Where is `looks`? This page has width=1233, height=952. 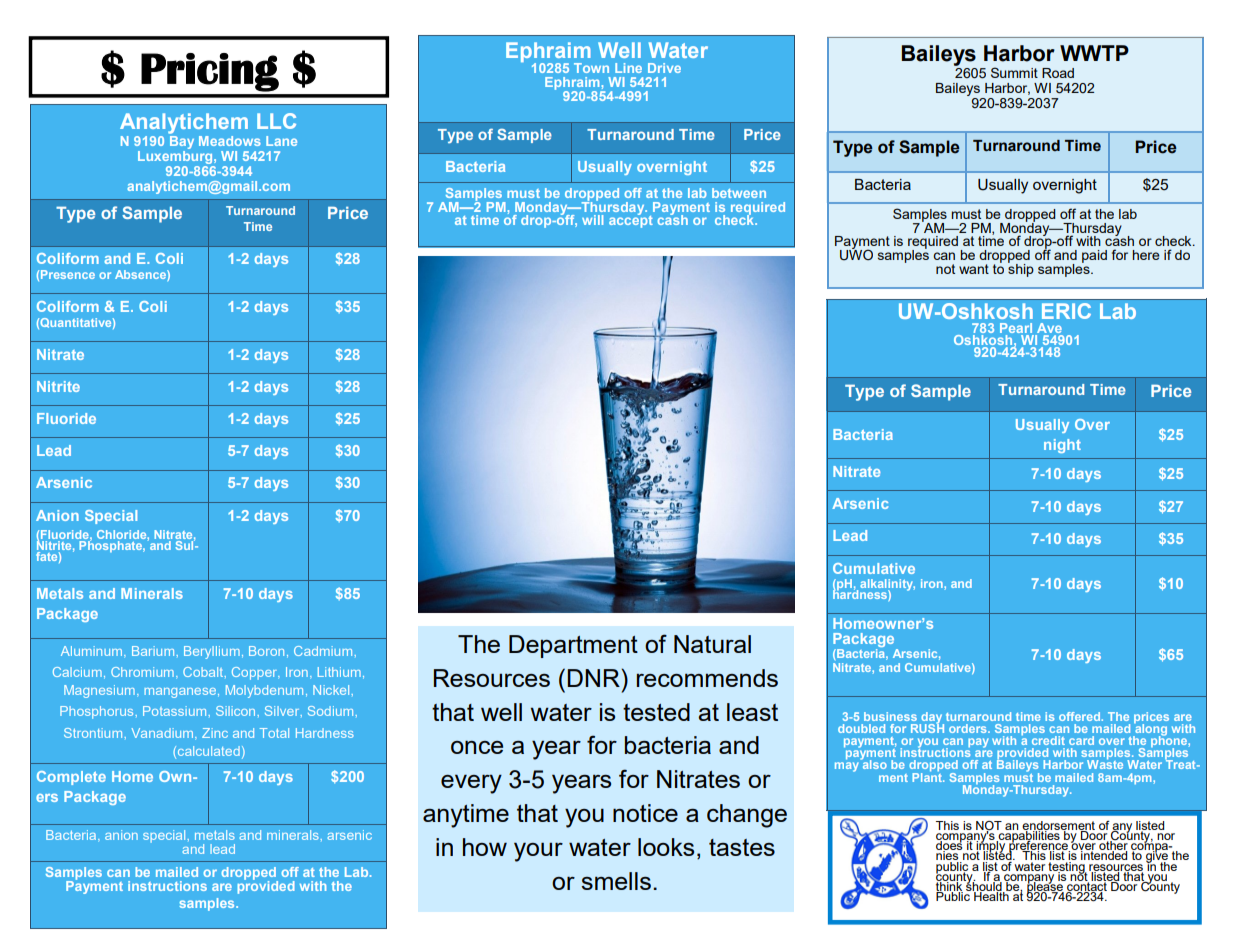 looks is located at coordinates (666, 847).
